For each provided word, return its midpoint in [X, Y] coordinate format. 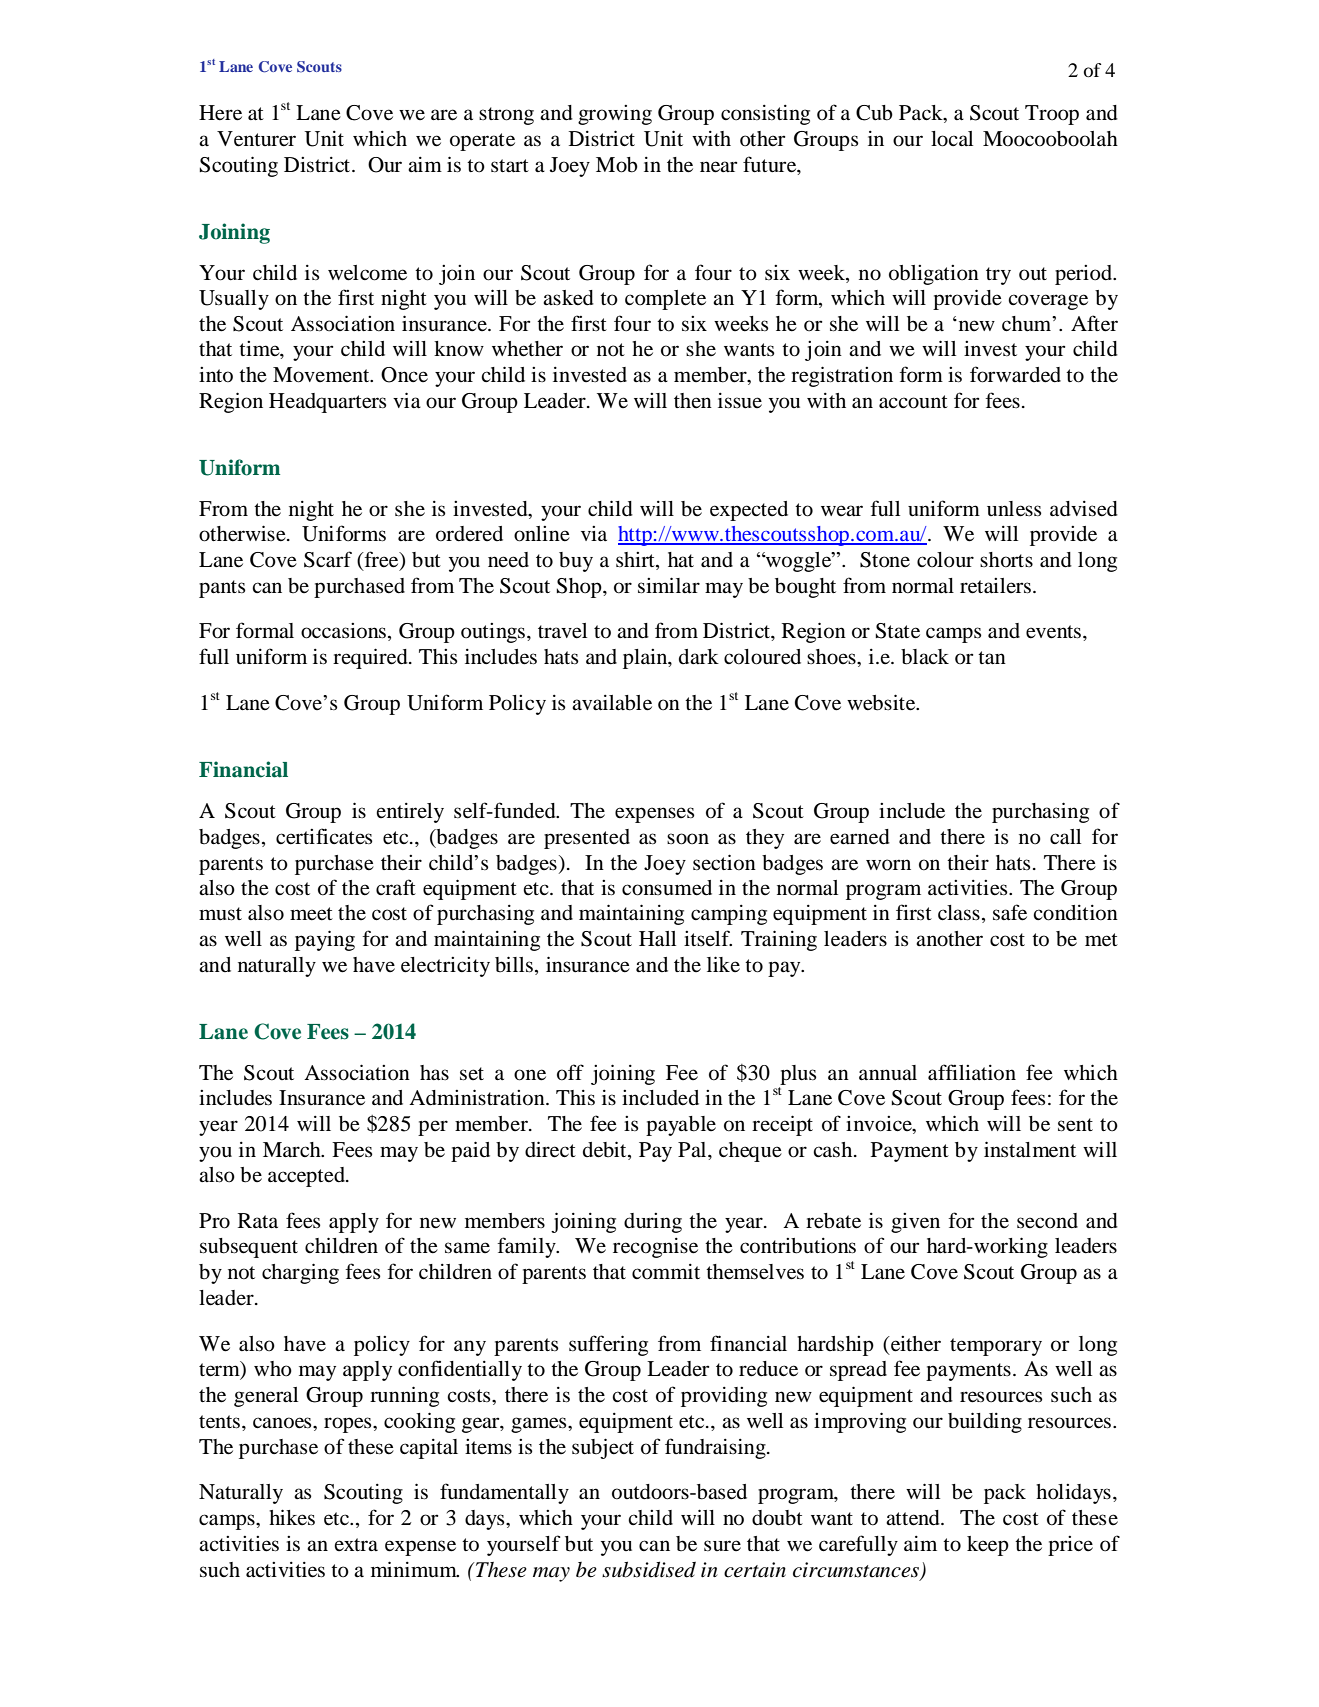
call [1065, 837]
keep [988, 1546]
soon [688, 839]
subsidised [649, 1569]
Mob [617, 165]
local [952, 139]
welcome [367, 273]
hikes [292, 1517]
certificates [324, 836]
